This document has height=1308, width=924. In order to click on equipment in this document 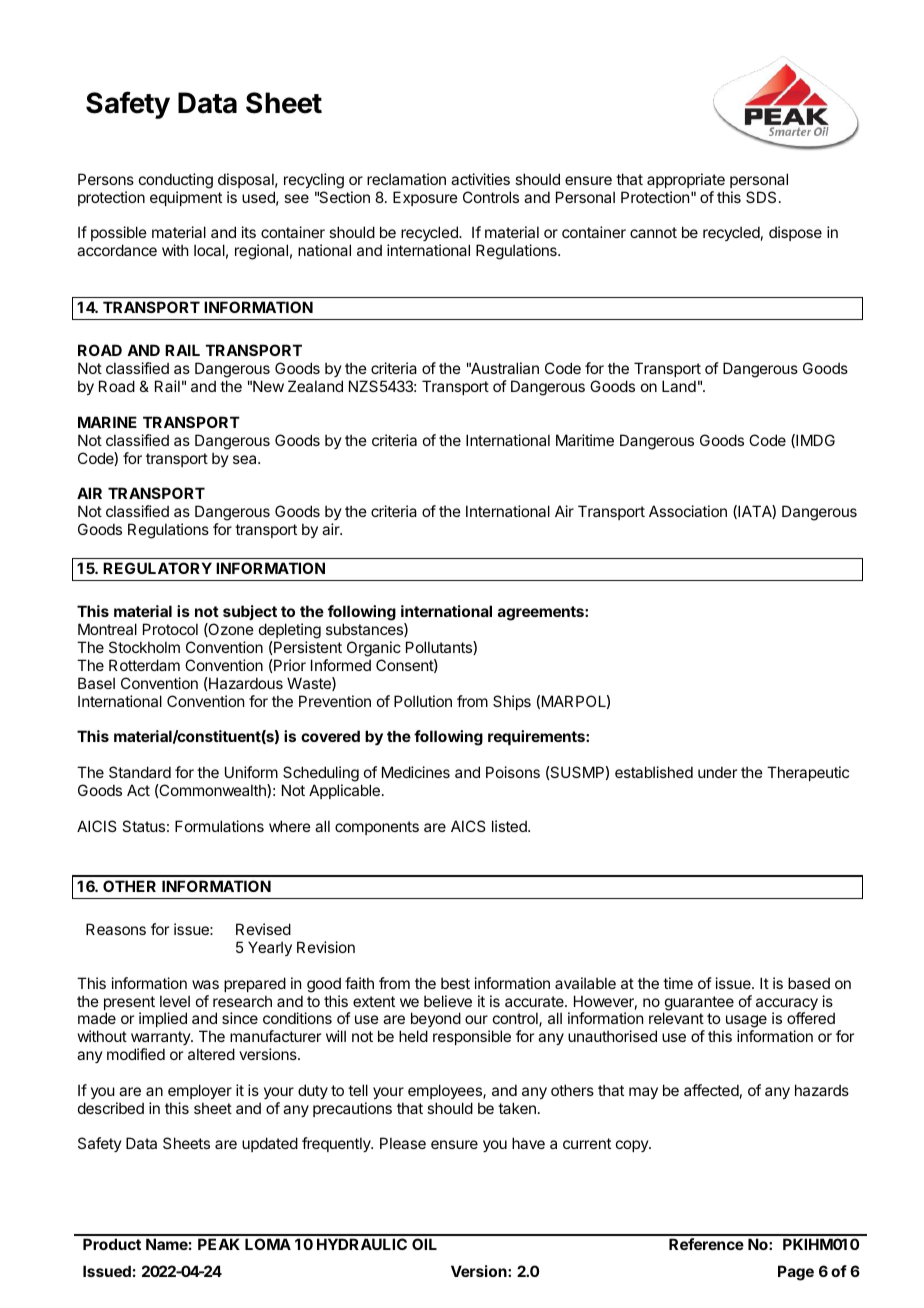, I will do `click(186, 198)`.
